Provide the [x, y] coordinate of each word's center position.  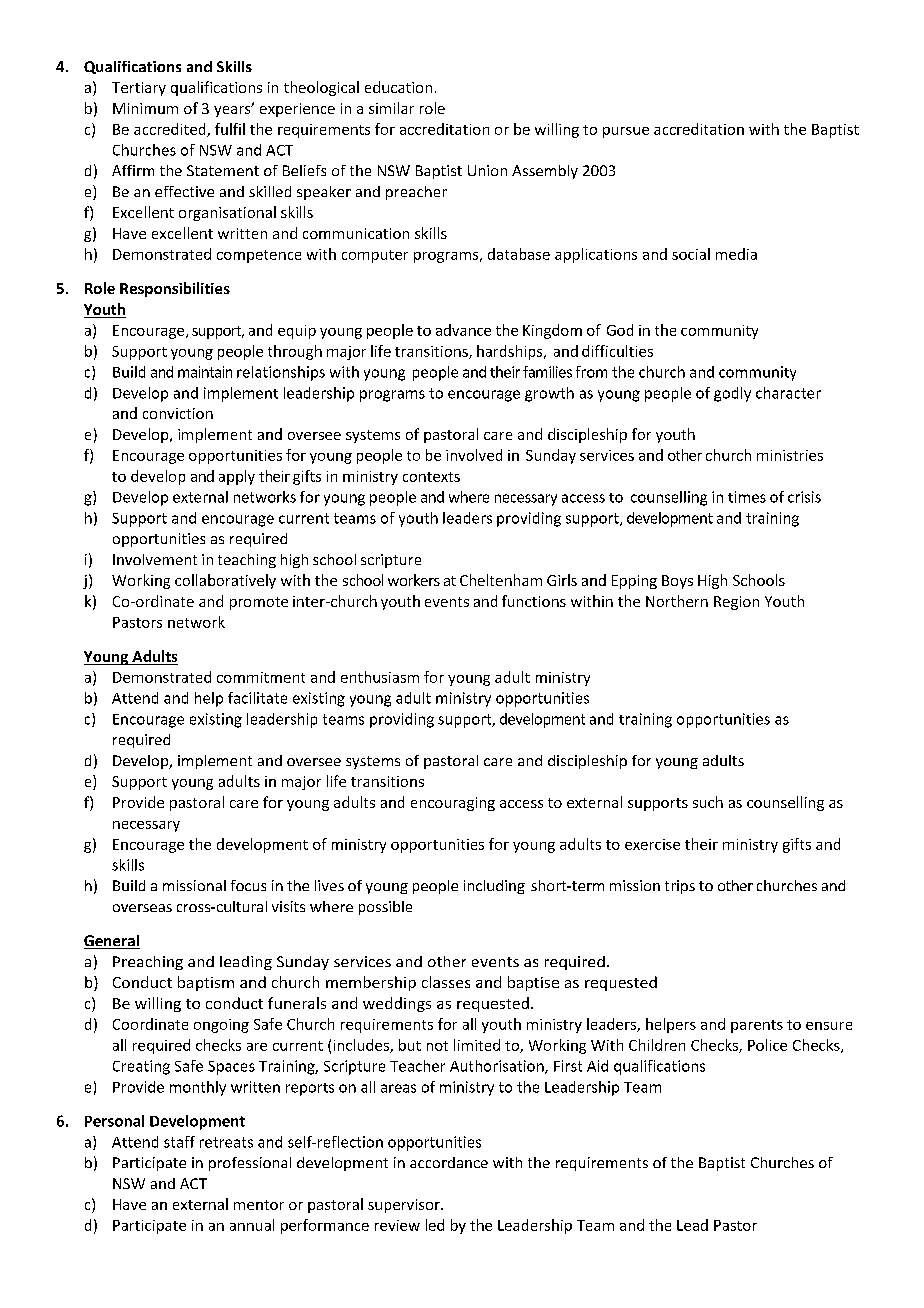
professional [250, 1164]
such [708, 802]
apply [237, 477]
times [747, 497]
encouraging [453, 804]
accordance [449, 1162]
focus [248, 885]
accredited [171, 130]
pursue [626, 132]
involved [474, 455]
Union [487, 170]
